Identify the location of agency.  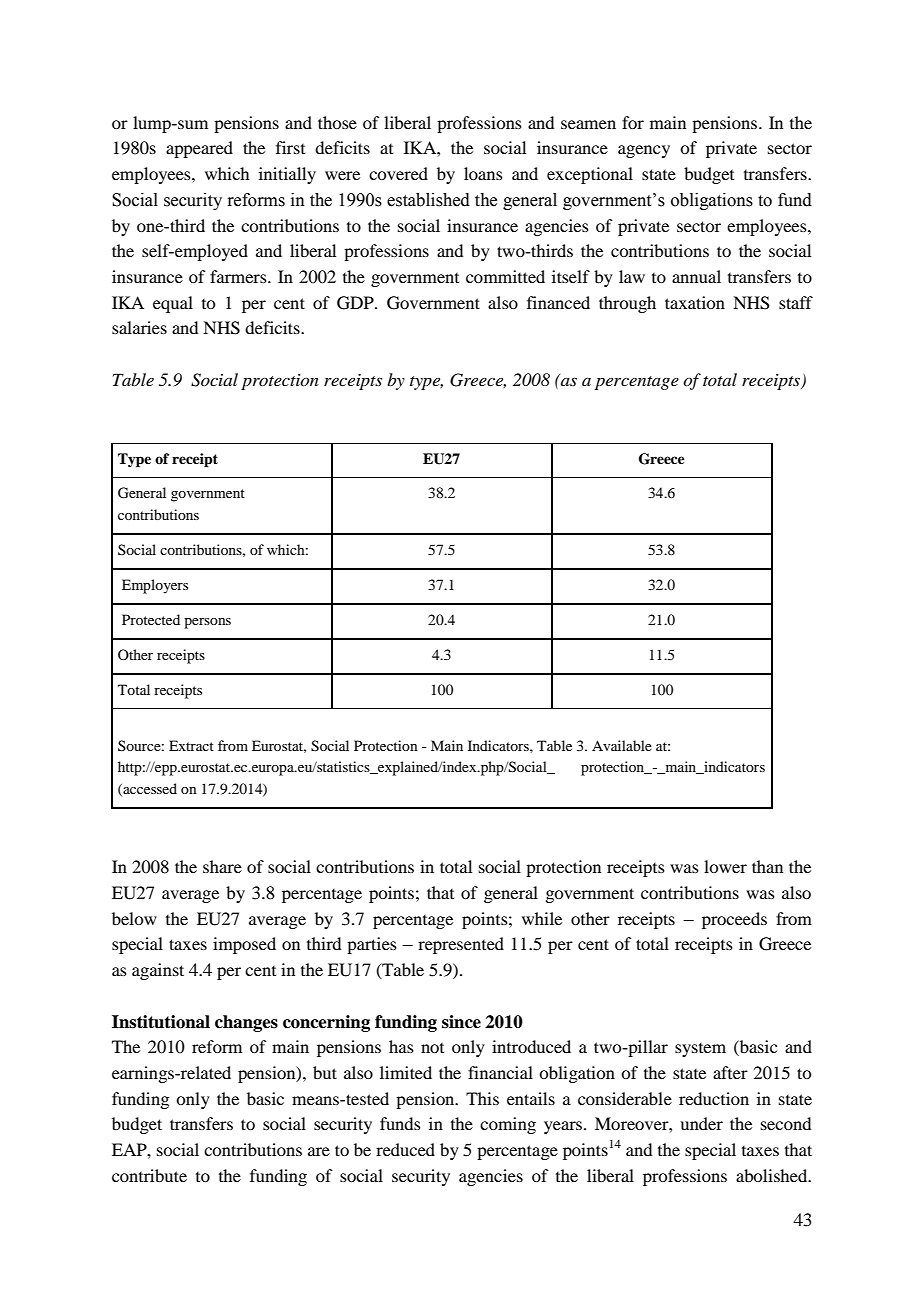
(644, 151).
